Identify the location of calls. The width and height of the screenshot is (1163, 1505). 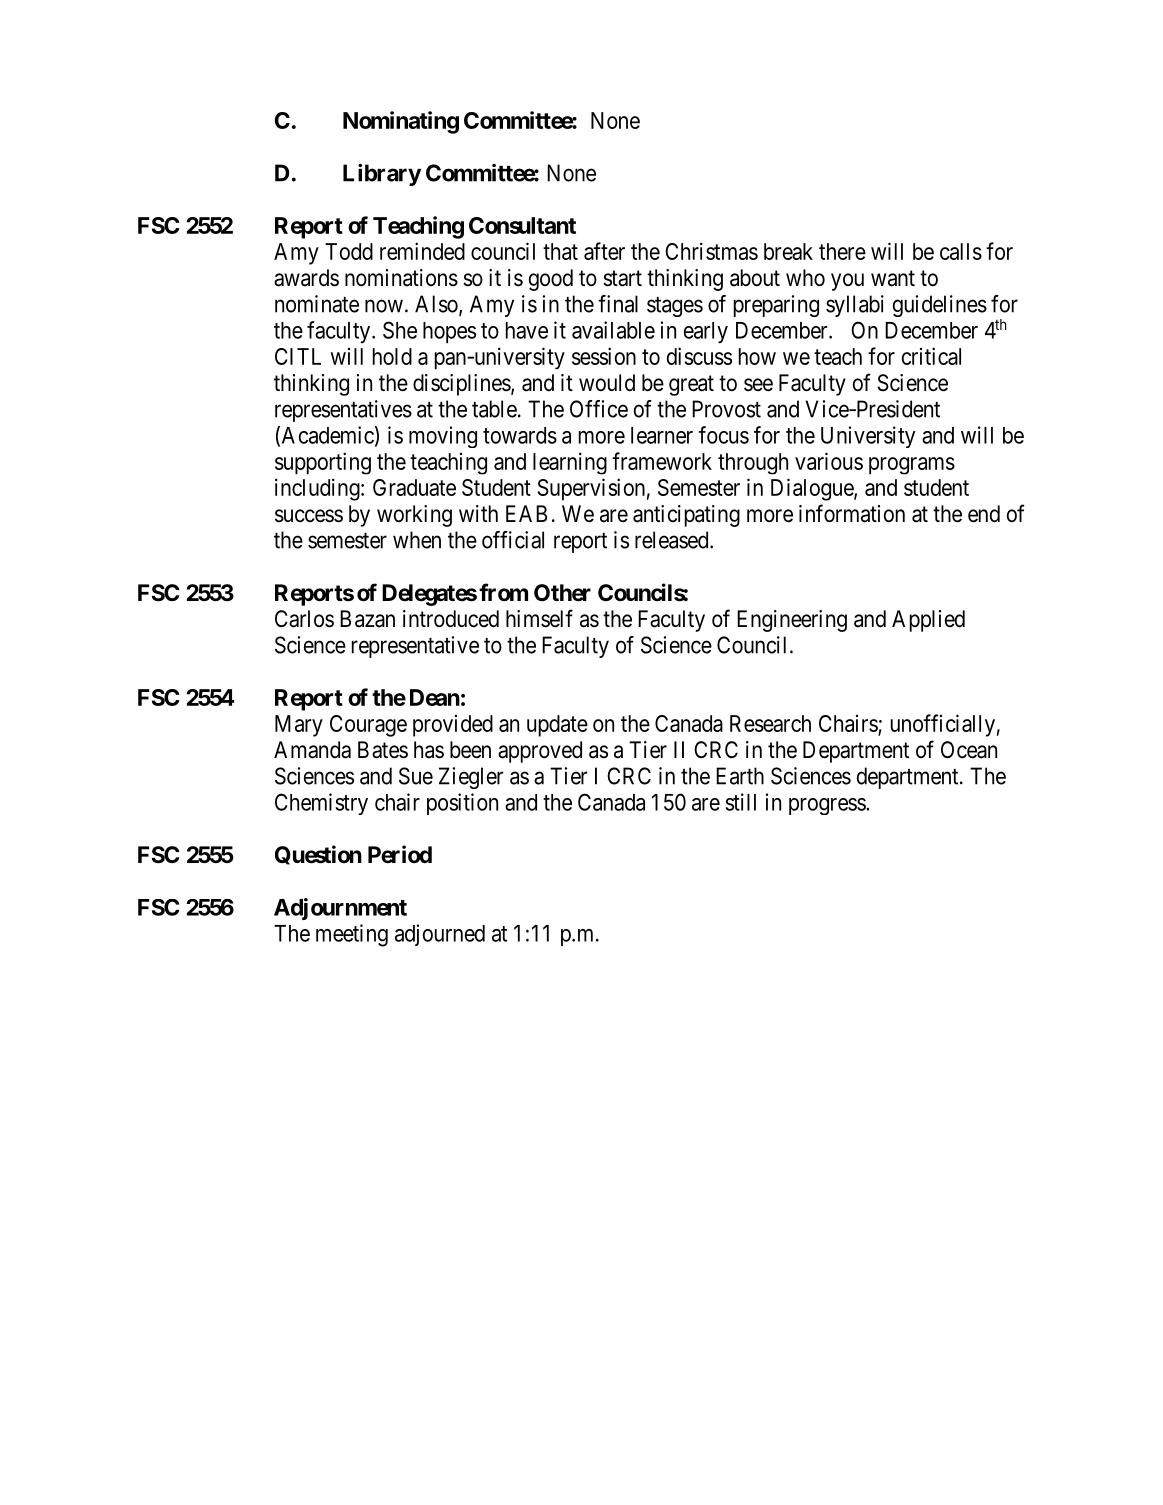
(961, 251).
